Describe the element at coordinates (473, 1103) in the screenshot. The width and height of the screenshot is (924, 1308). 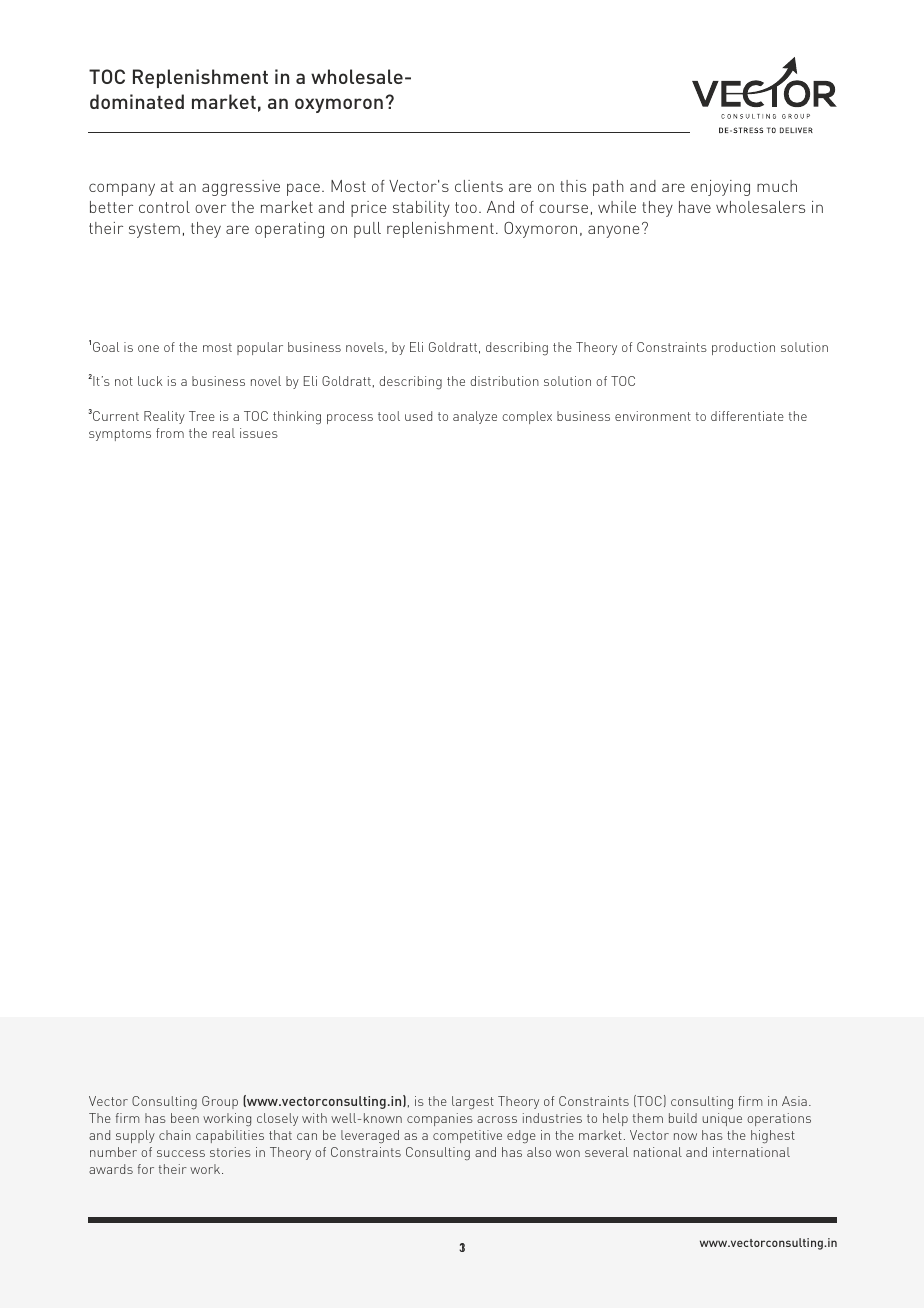
I see `largest` at that location.
